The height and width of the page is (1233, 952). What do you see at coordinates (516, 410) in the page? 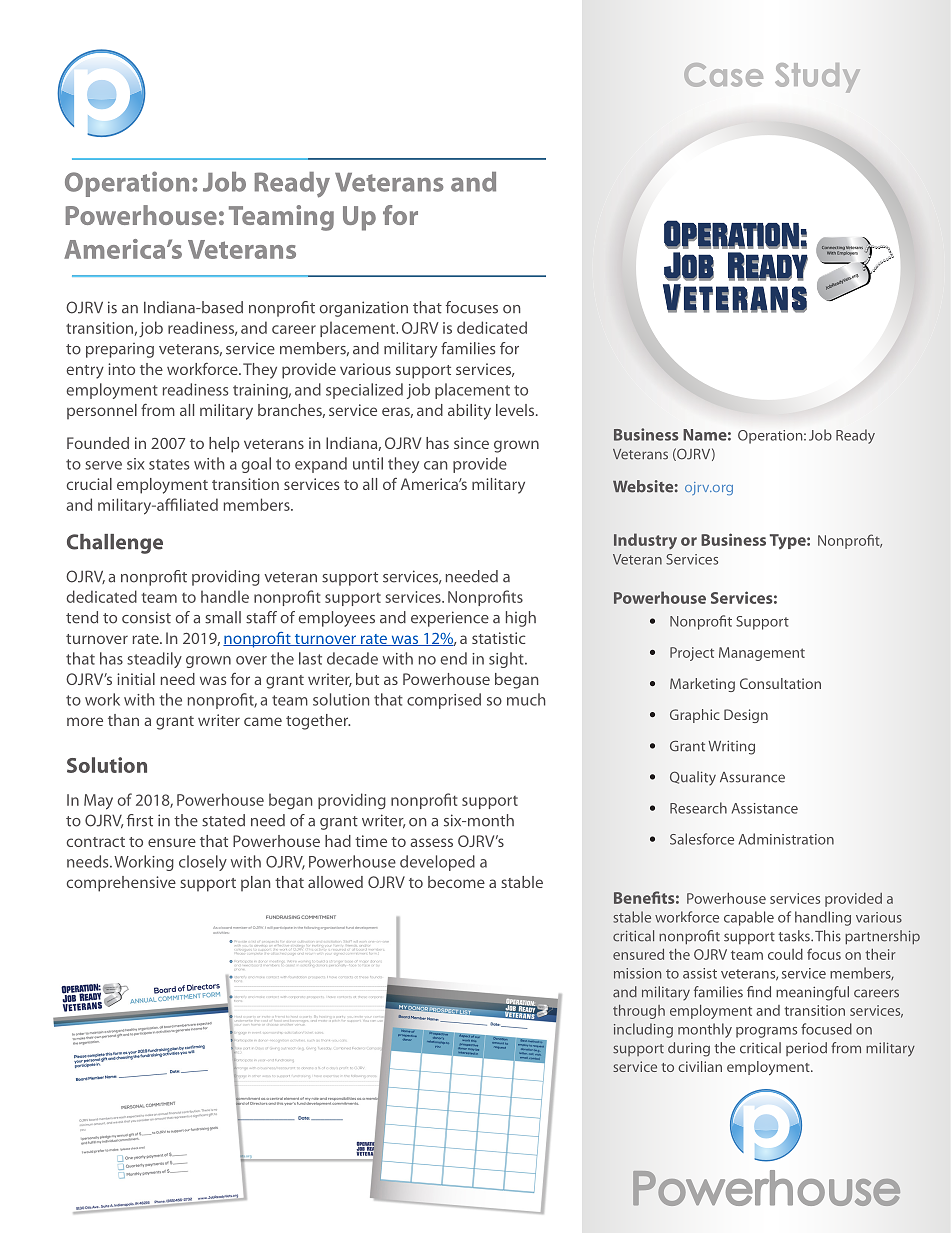
I see `levels` at bounding box center [516, 410].
